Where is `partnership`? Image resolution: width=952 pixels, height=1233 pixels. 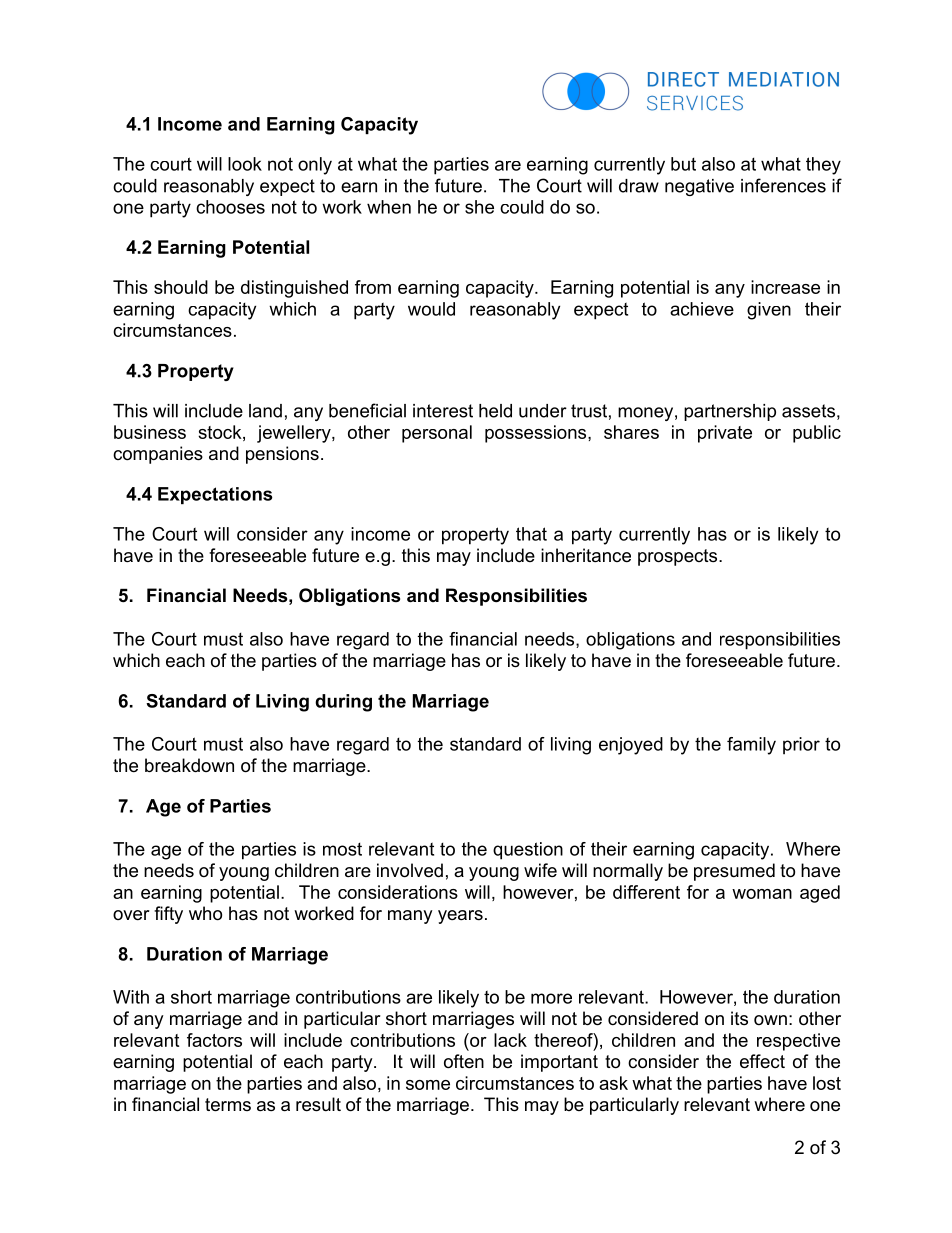
partnership is located at coordinates (730, 412).
